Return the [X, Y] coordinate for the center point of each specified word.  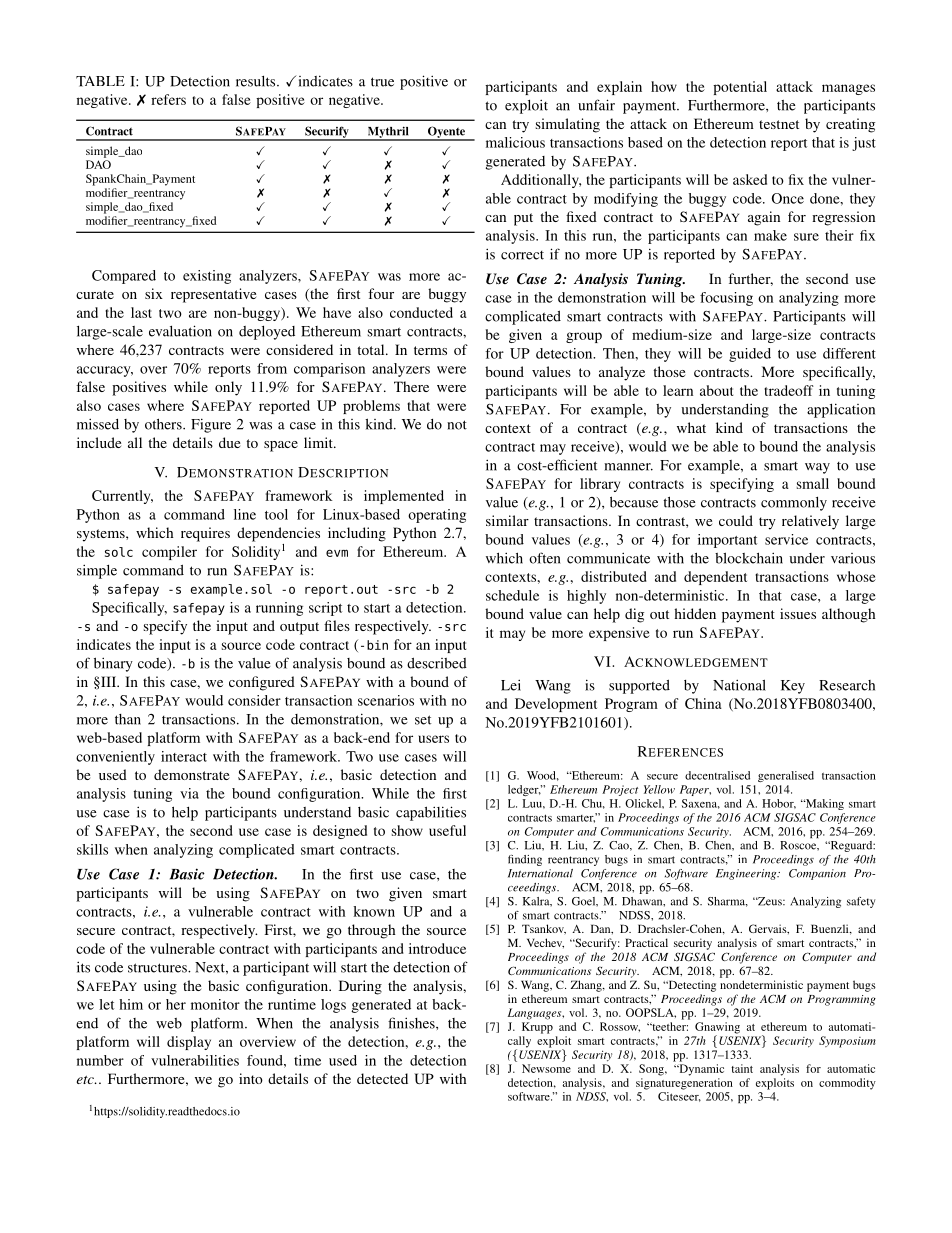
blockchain [749, 558]
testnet [779, 124]
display [189, 1043]
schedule [512, 595]
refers [168, 99]
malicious [515, 142]
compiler [169, 553]
